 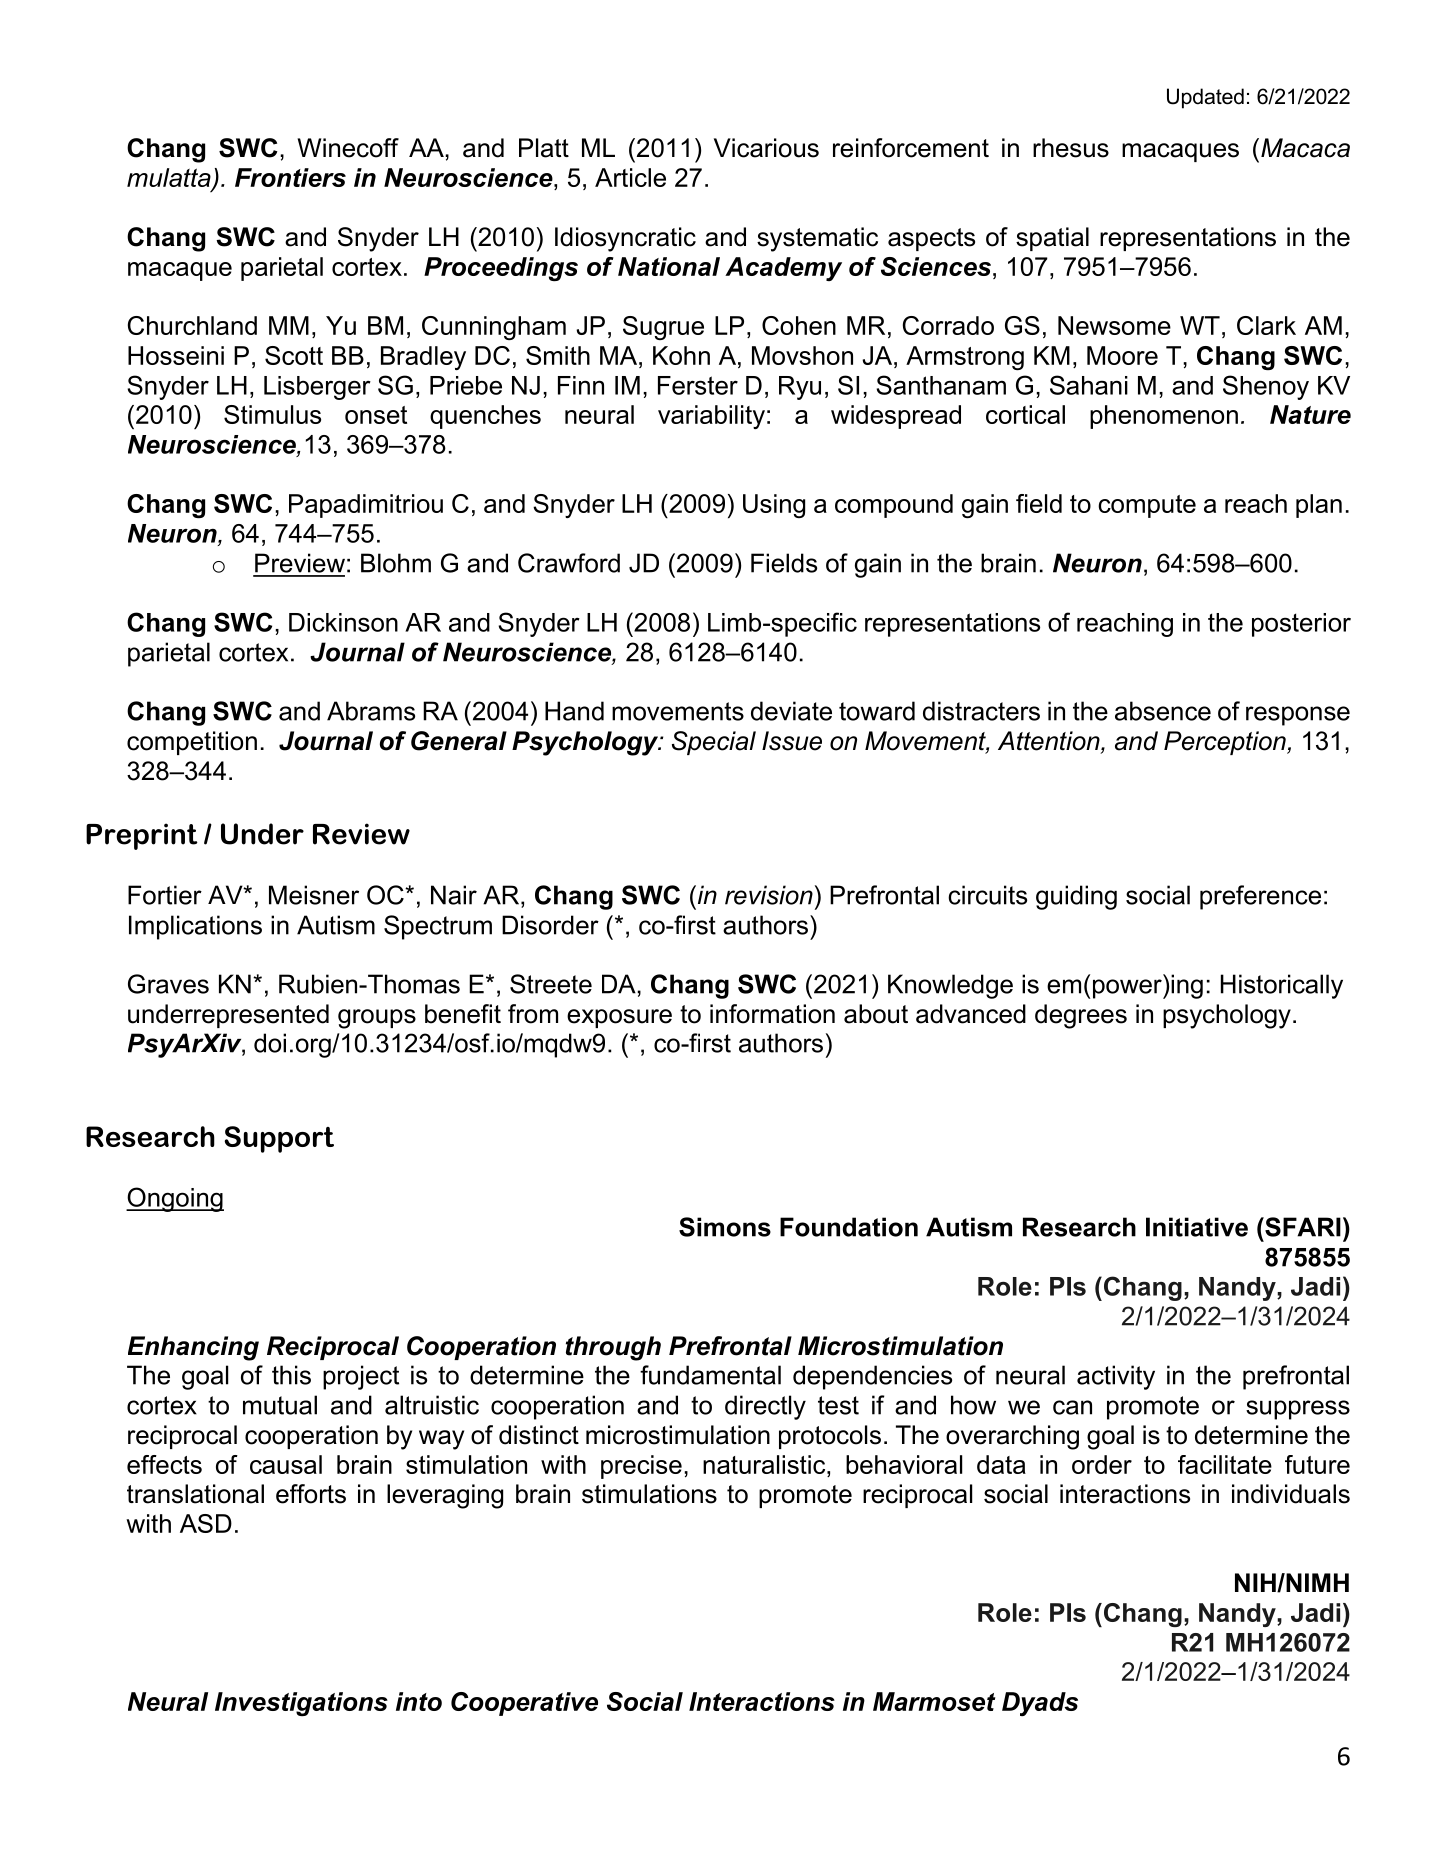 I want to click on Investigations, so click(x=301, y=1704).
